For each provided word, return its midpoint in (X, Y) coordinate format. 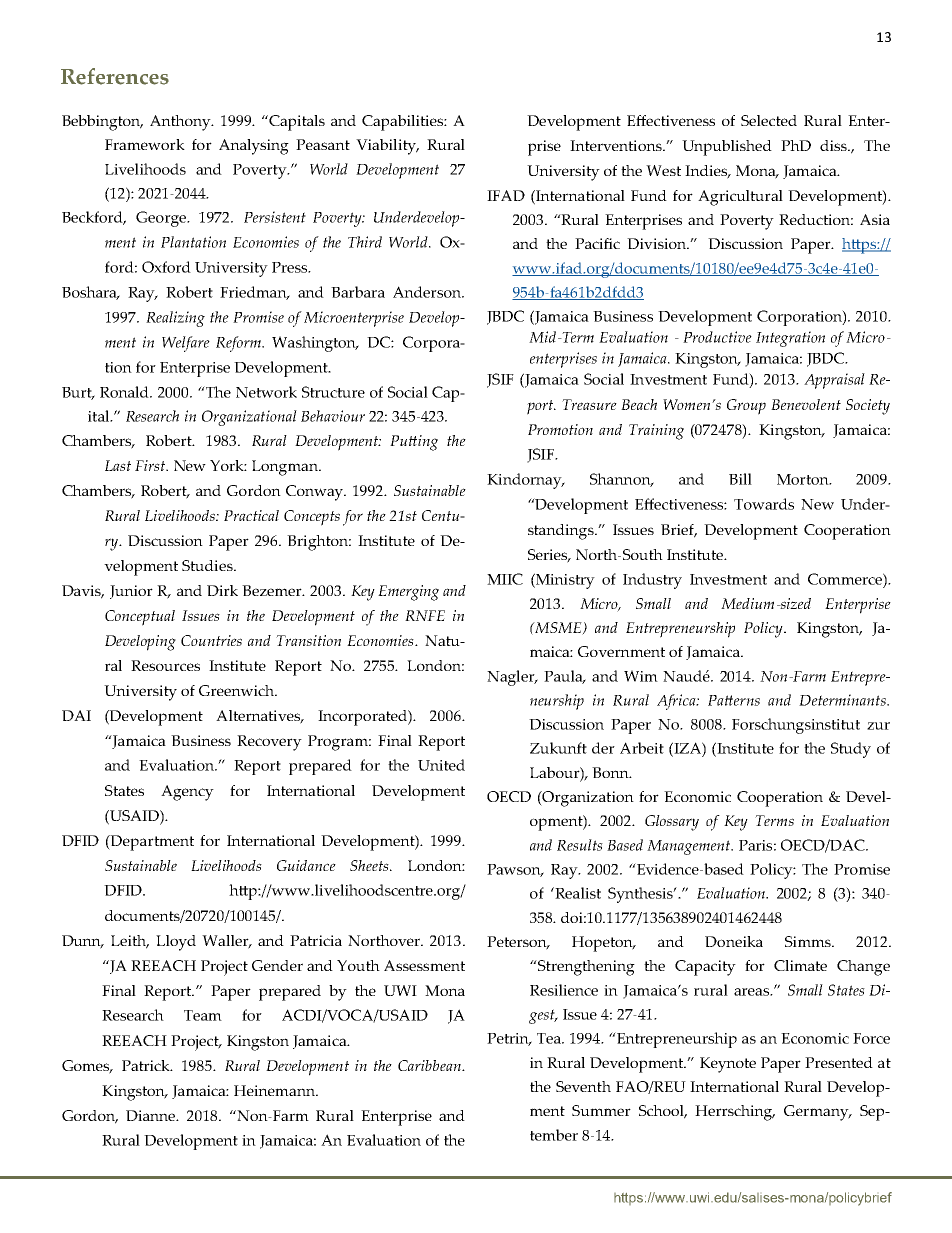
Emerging (408, 593)
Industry (652, 581)
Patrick (147, 1065)
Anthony (181, 123)
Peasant (323, 144)
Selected (769, 120)
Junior (131, 592)
